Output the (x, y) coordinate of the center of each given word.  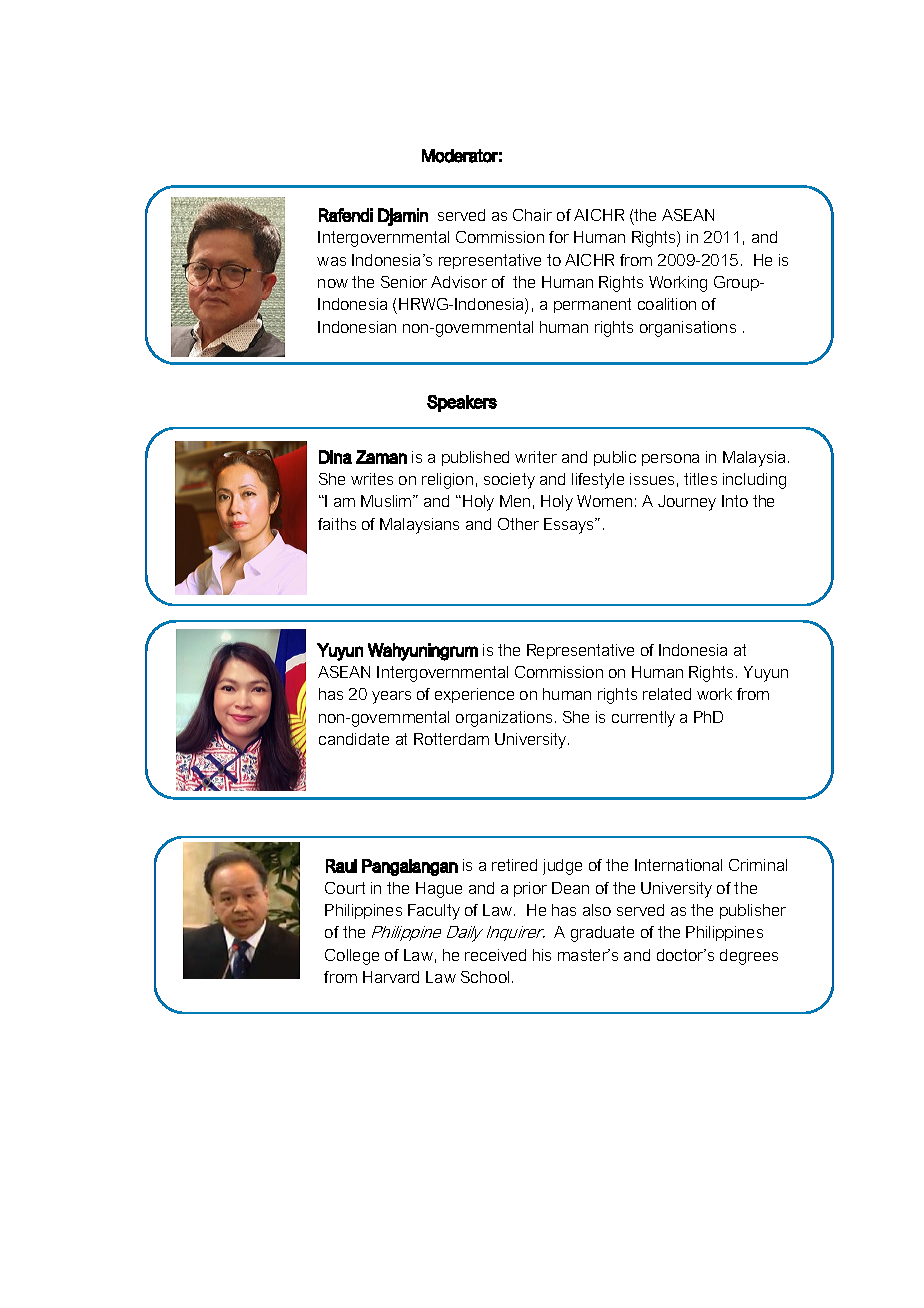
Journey (687, 503)
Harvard (391, 977)
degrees (749, 957)
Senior (404, 282)
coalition (667, 304)
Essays (570, 526)
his (542, 955)
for (559, 237)
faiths (337, 524)
